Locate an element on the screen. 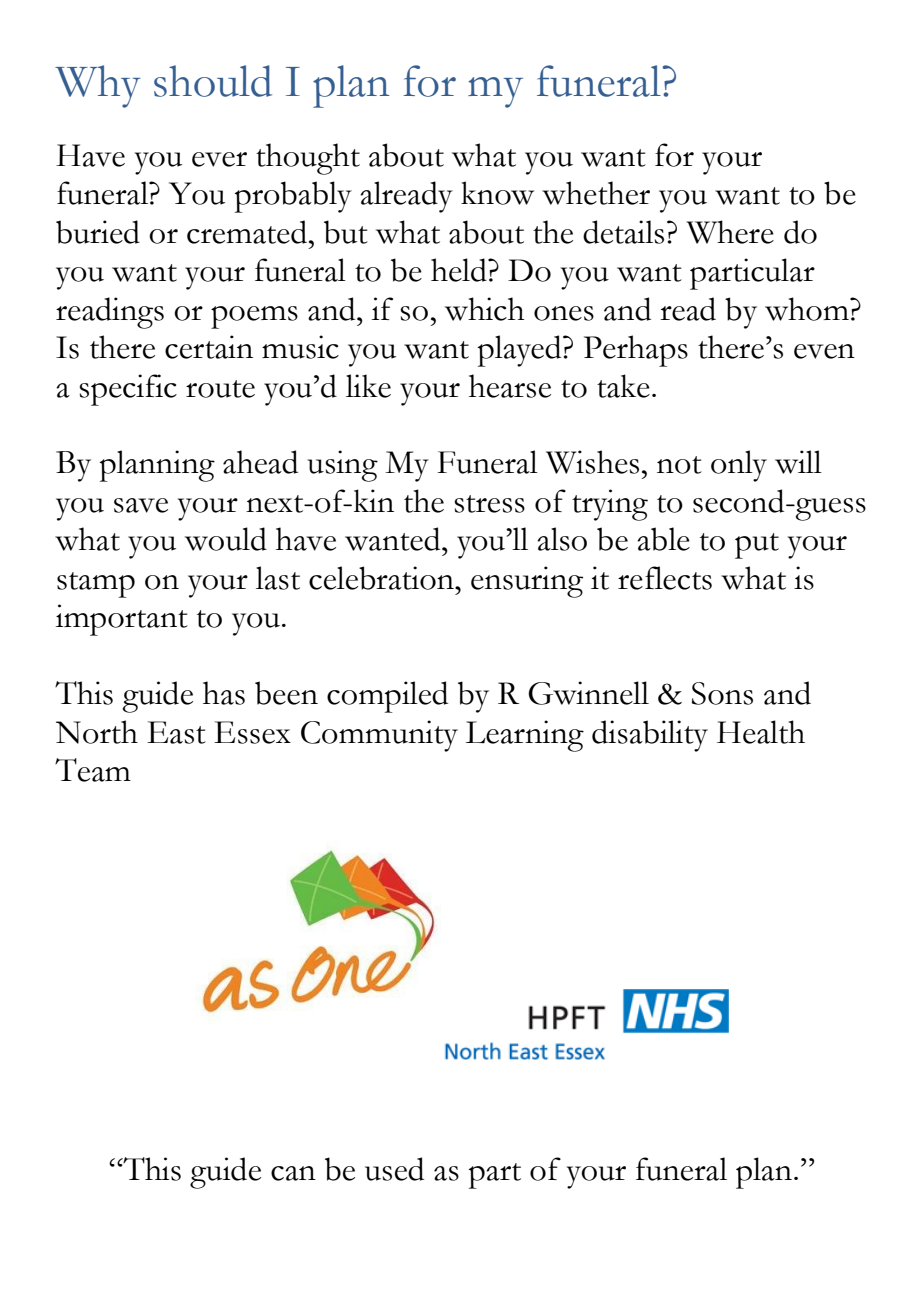  stress is located at coordinates (489, 504).
